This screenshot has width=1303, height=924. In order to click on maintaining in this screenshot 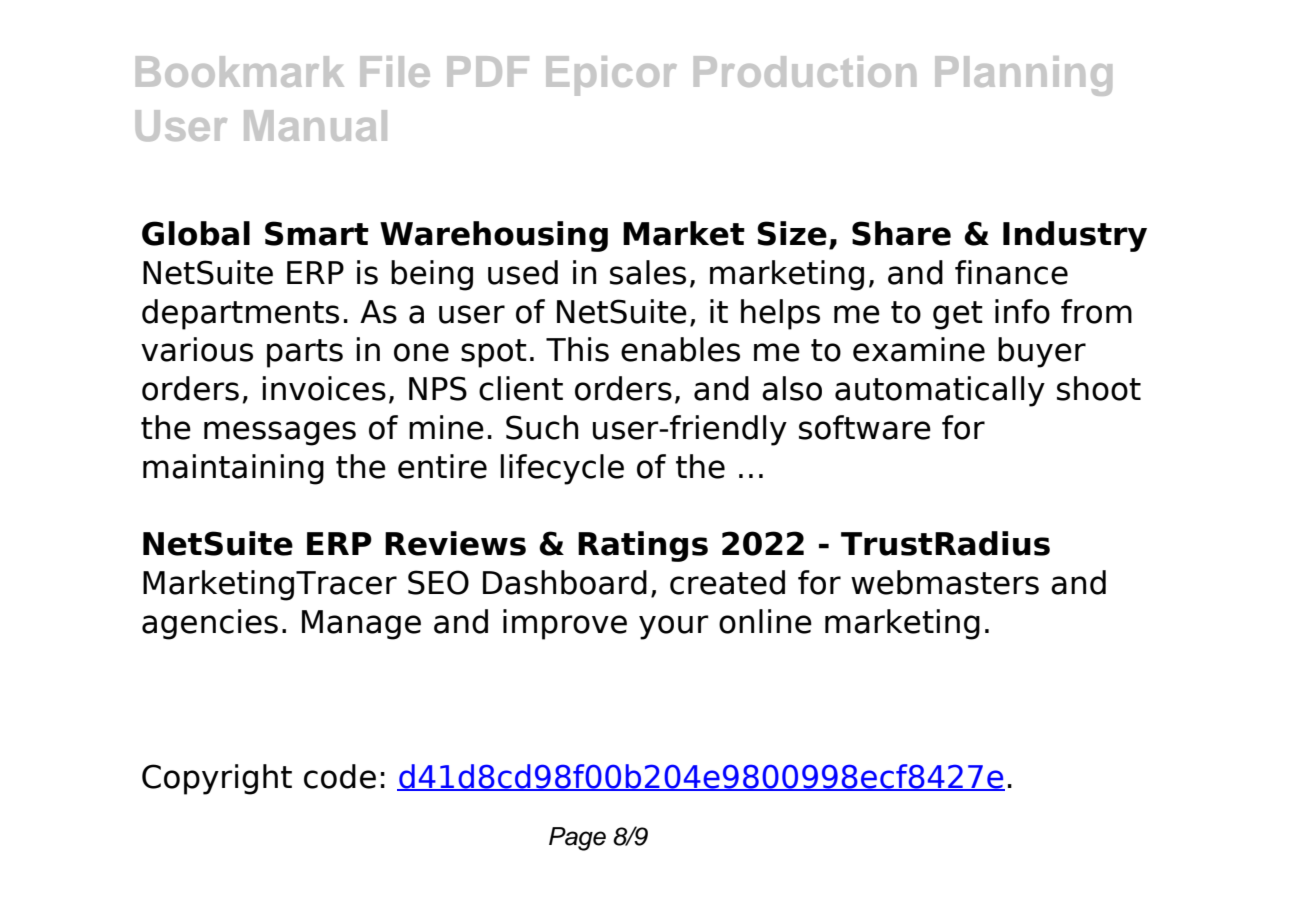, I will do `click(233, 469)`.
